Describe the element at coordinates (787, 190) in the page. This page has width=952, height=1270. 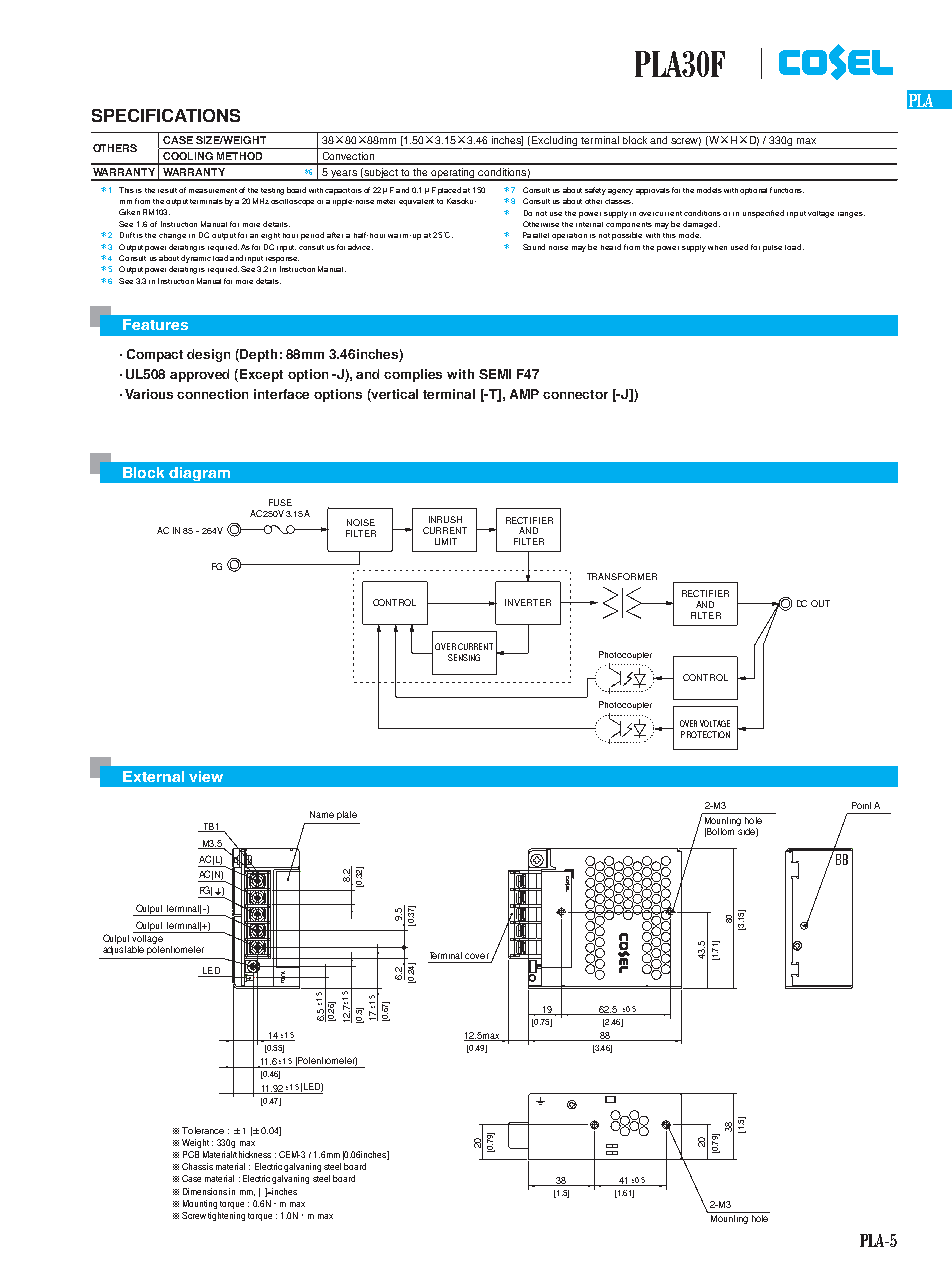
I see `functions` at that location.
